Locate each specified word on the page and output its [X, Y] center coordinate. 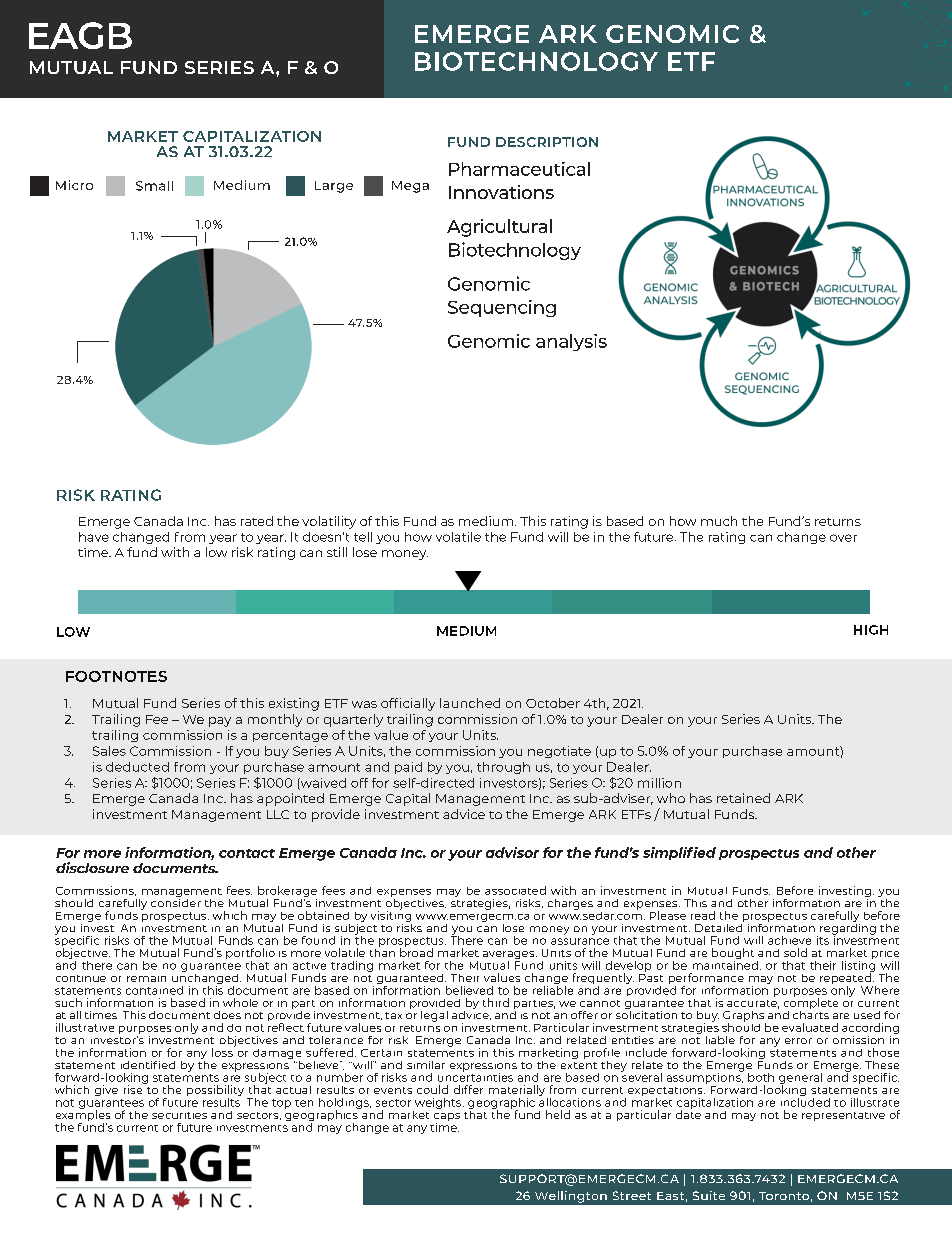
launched [470, 703]
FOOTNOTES [116, 676]
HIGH [871, 630]
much [719, 521]
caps [447, 1118]
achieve [789, 940]
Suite [709, 1195]
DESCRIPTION [547, 142]
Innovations [501, 192]
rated [257, 521]
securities [179, 1115]
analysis [571, 342]
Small [154, 186]
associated [515, 890]
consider [176, 901]
